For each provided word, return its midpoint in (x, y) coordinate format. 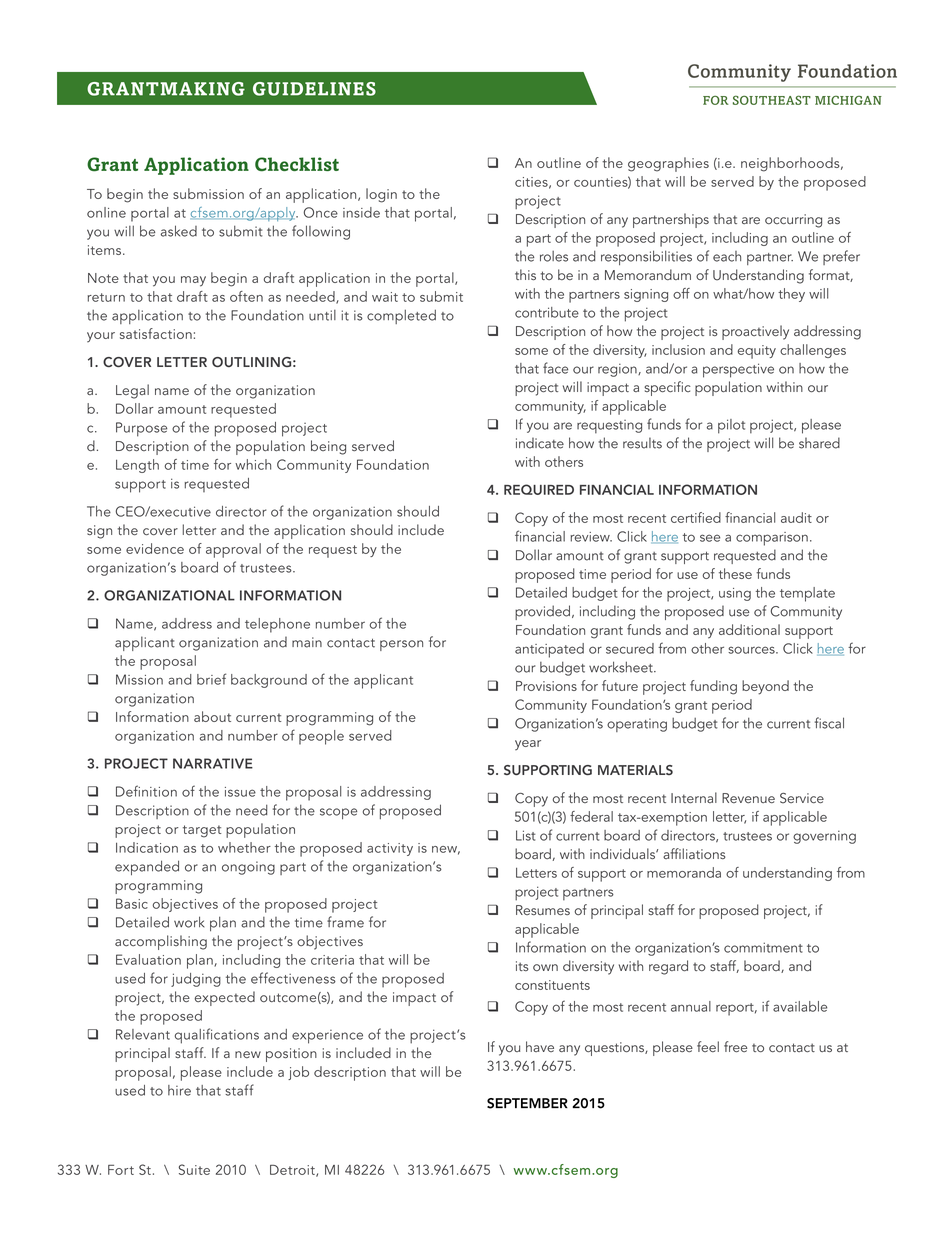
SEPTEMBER (527, 1103)
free (735, 1046)
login (381, 195)
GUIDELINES (314, 89)
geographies (668, 164)
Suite (194, 1169)
